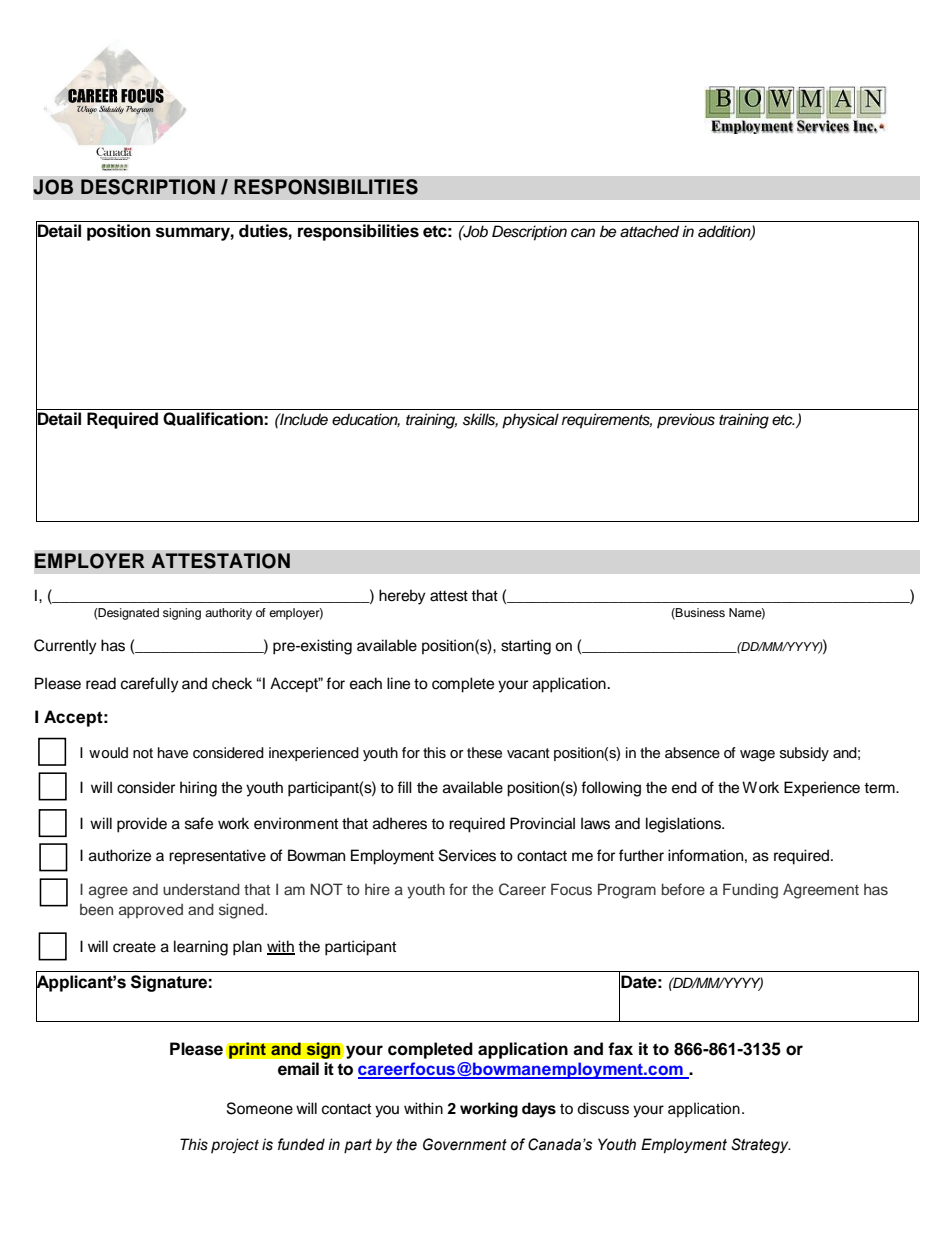  What do you see at coordinates (530, 421) in the screenshot?
I see `physical` at bounding box center [530, 421].
